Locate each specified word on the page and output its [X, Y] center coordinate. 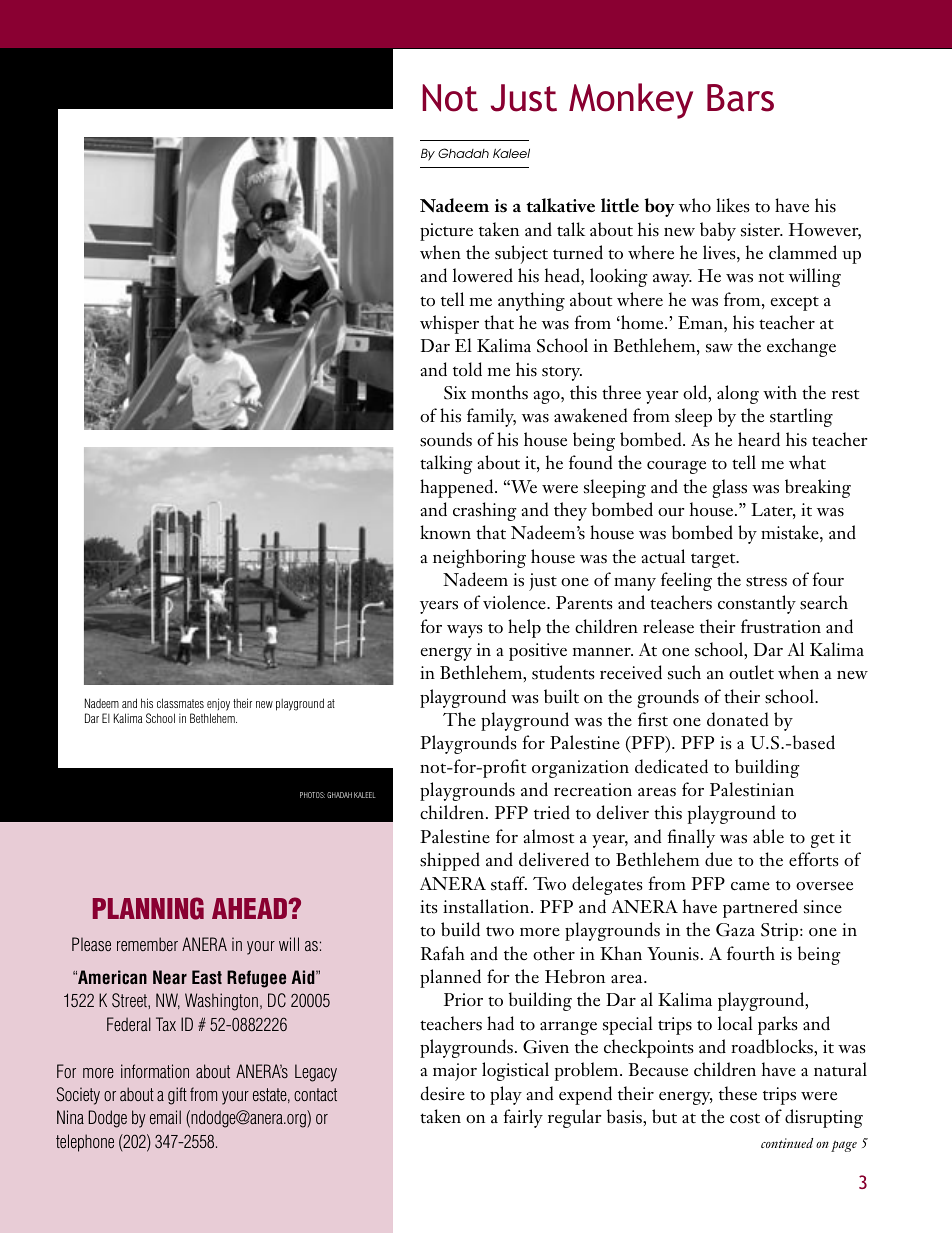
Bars [740, 98]
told [467, 369]
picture [446, 232]
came [750, 886]
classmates [180, 703]
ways [465, 631]
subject [521, 254]
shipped [450, 861]
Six [455, 393]
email [165, 1117]
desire [442, 1093]
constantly [757, 604]
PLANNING [148, 908]
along [738, 394]
